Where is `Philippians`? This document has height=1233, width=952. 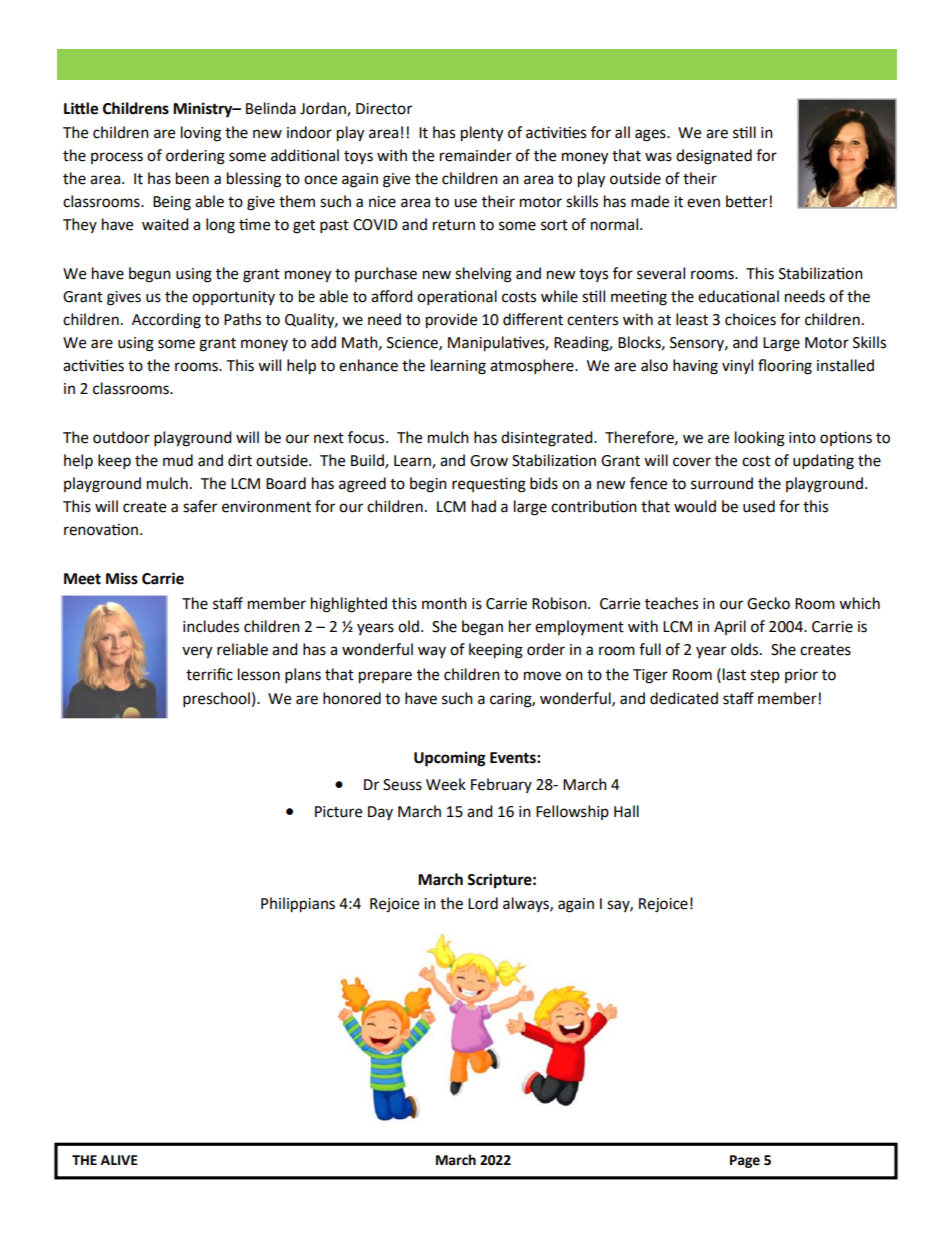 Philippians is located at coordinates (298, 905).
